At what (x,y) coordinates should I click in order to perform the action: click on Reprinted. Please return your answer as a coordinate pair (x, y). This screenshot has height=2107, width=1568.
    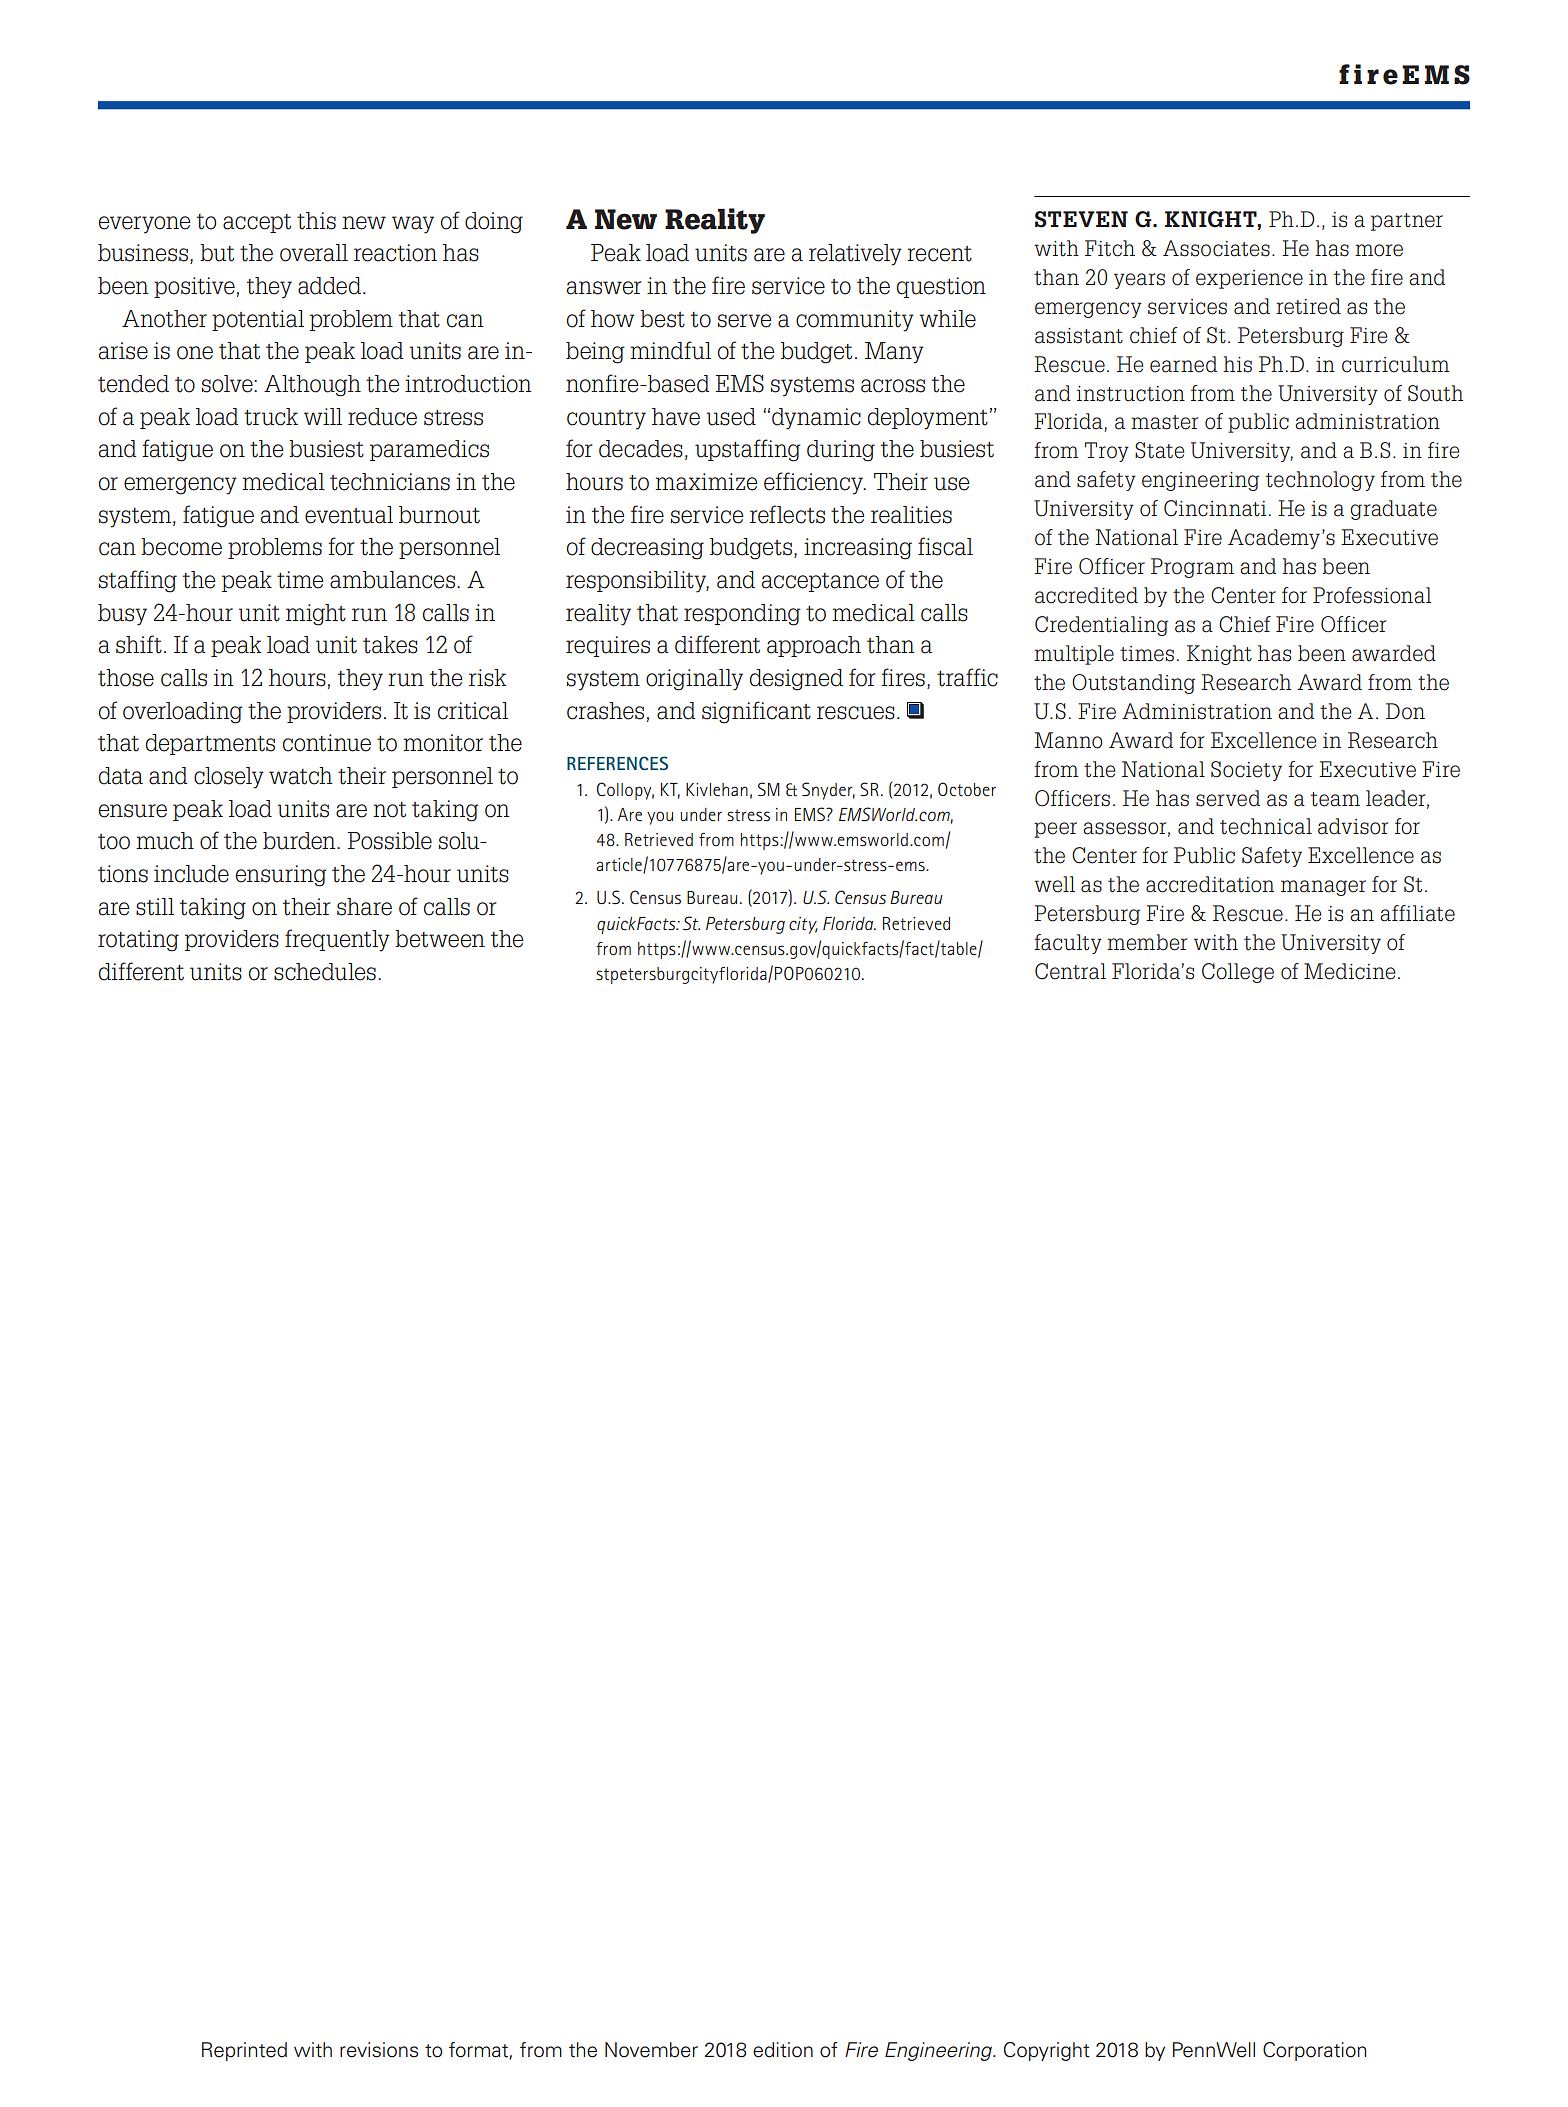
    Looking at the image, I should click on (244, 2051).
